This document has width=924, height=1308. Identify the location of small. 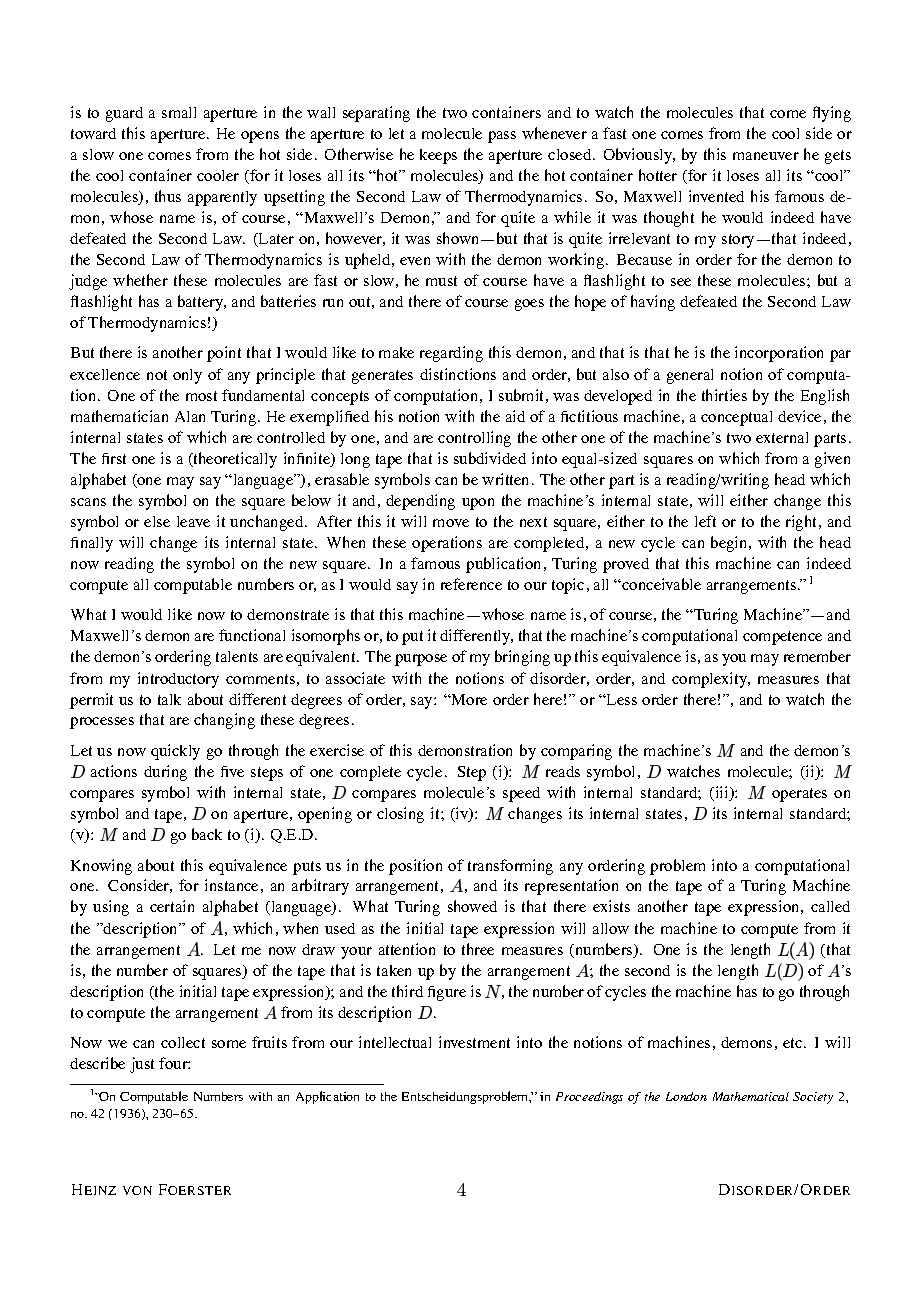
(179, 112).
